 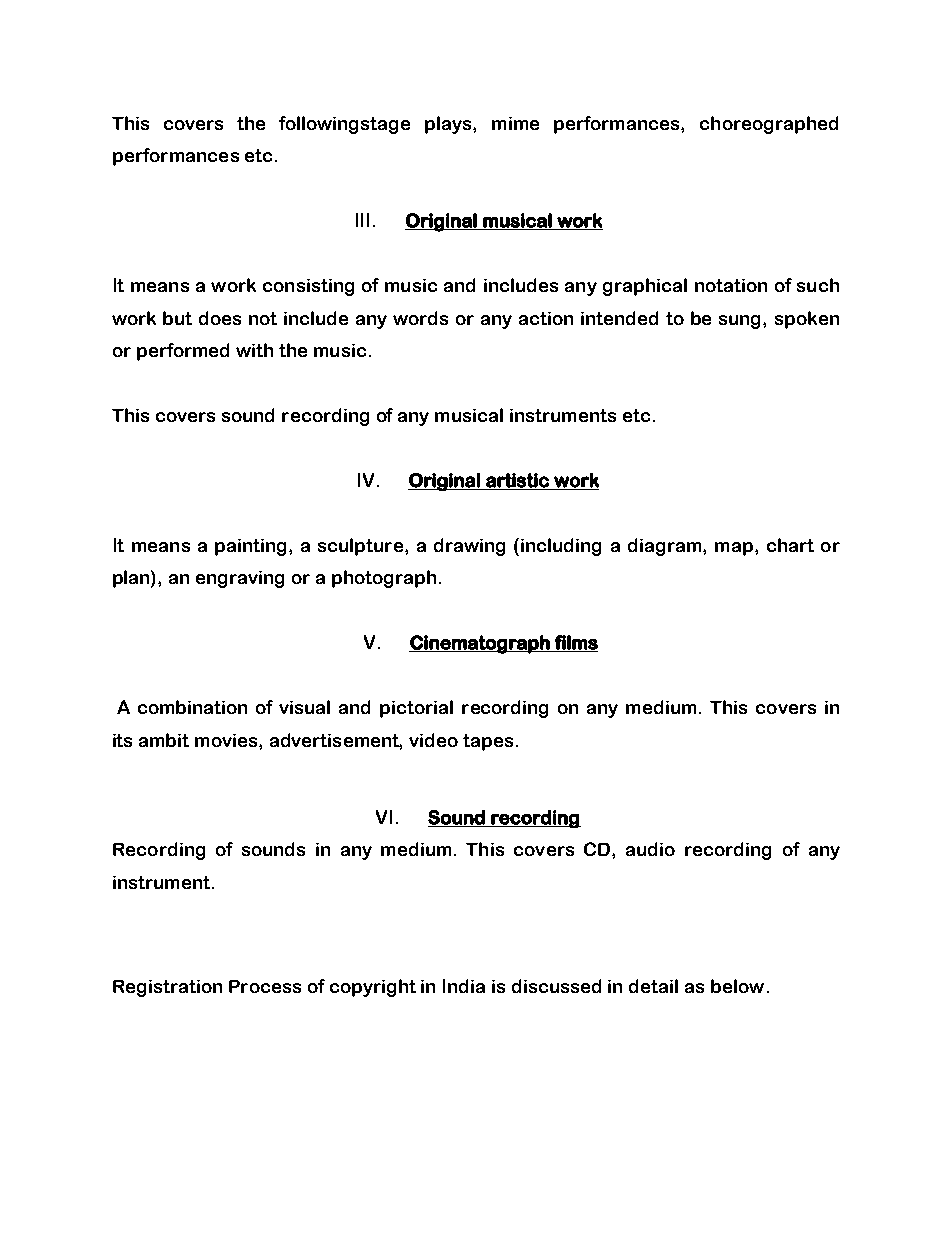 I want to click on Registration, so click(x=167, y=988).
